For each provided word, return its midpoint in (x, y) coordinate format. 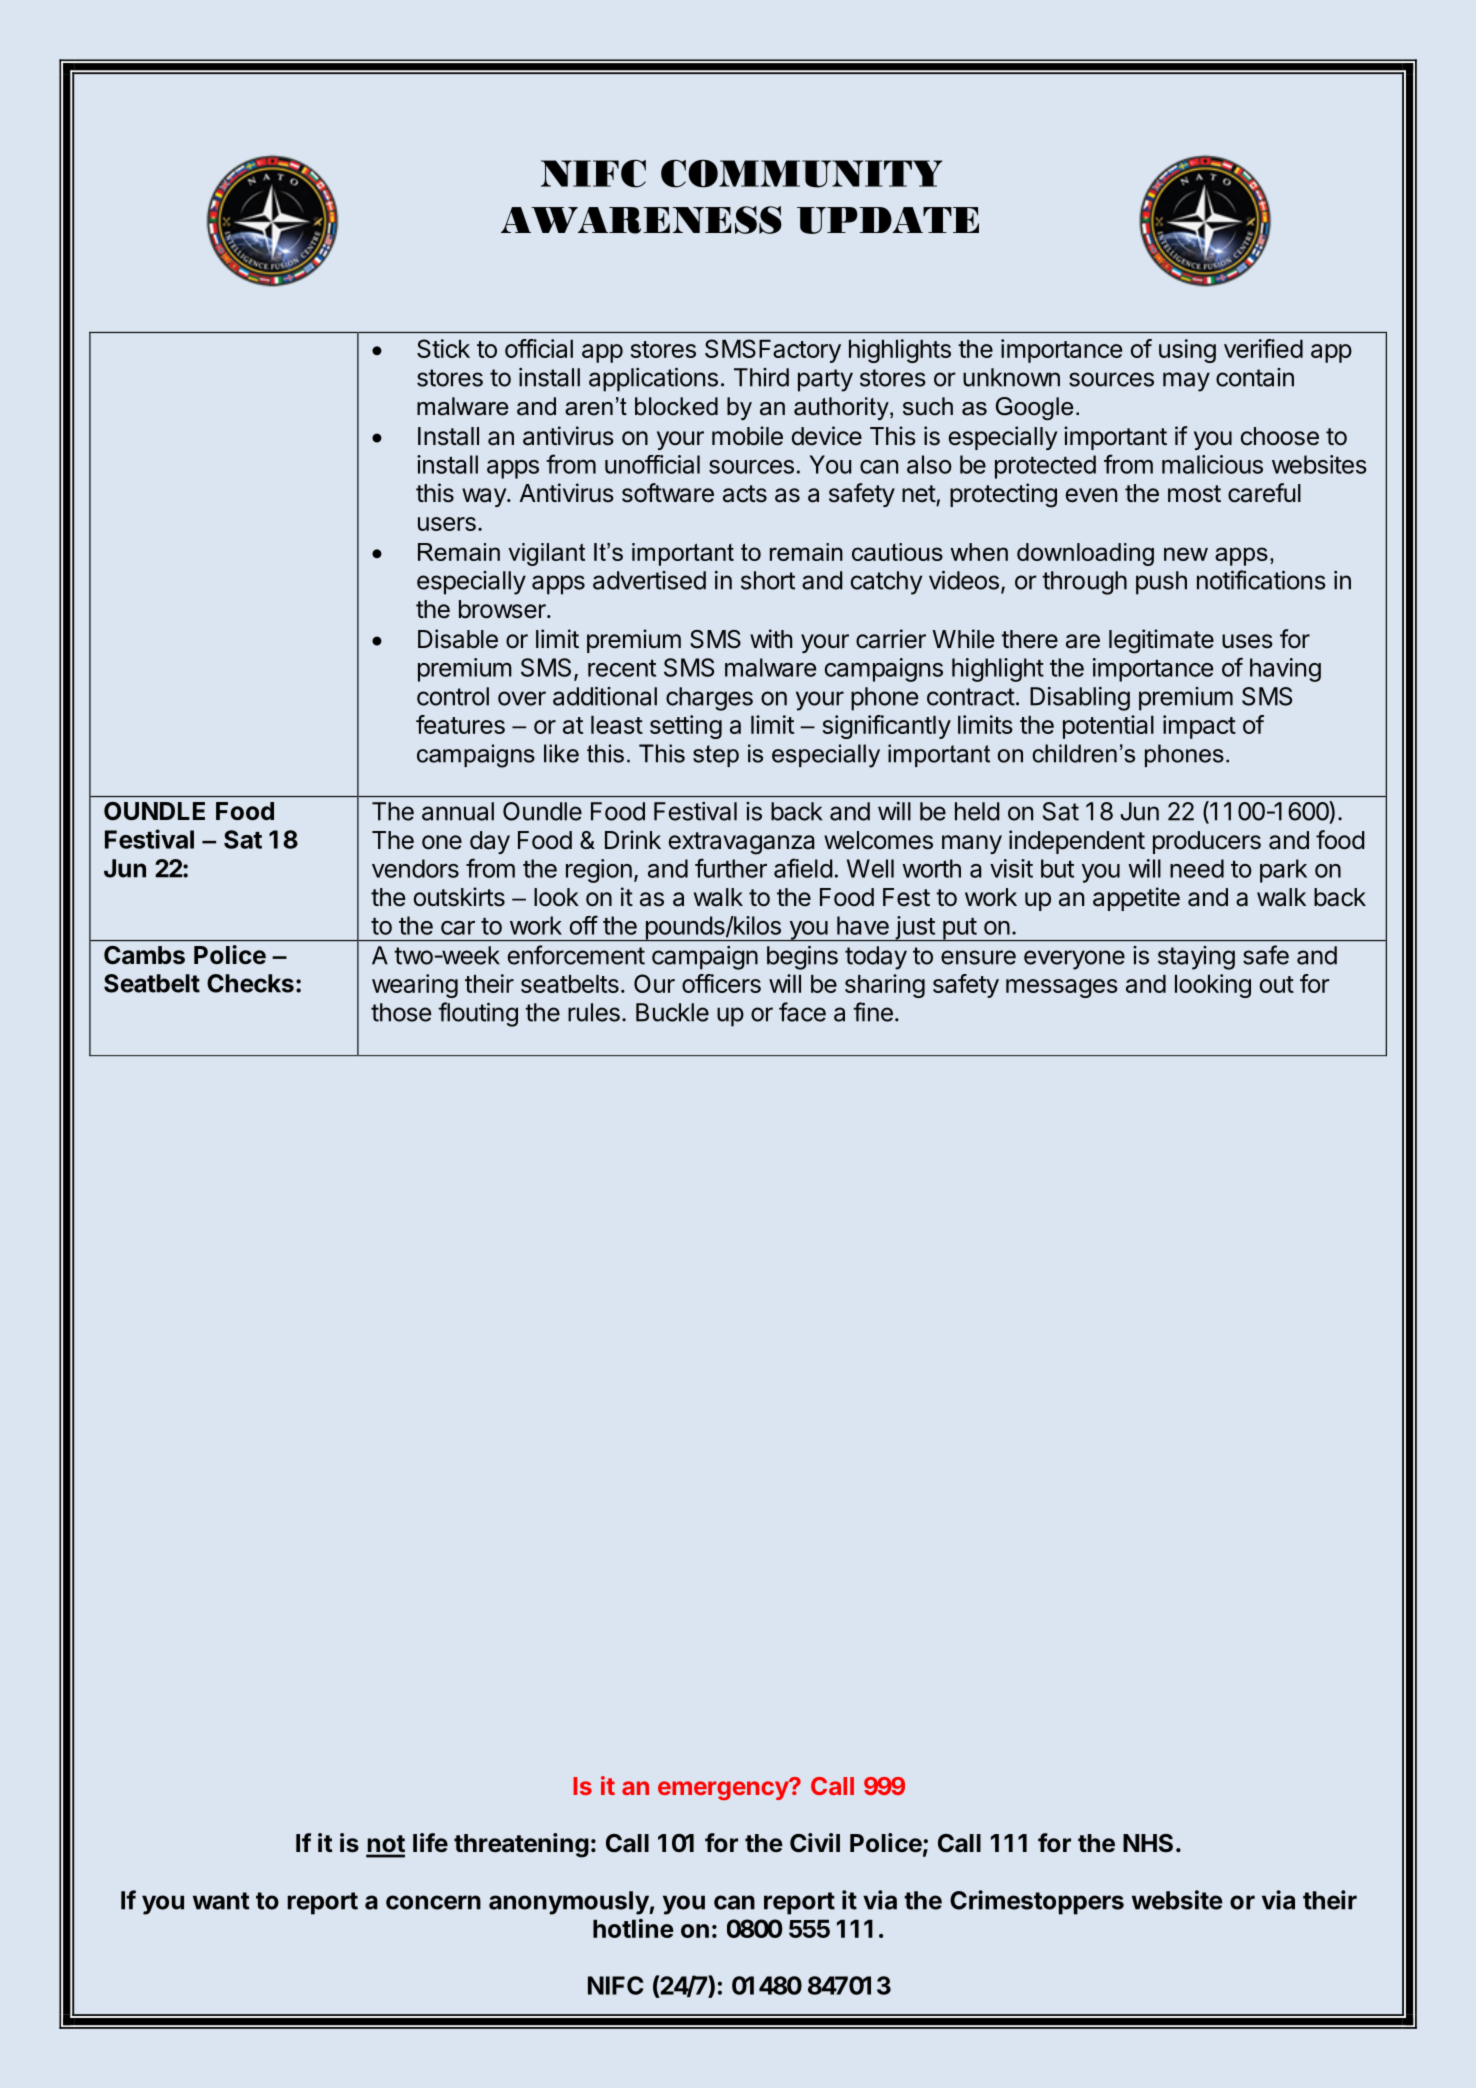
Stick (443, 348)
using (1187, 351)
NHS (1148, 1843)
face (802, 1012)
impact (1199, 727)
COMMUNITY (801, 173)
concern (433, 1902)
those (401, 1012)
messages (1062, 988)
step (716, 756)
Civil (815, 1842)
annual (458, 811)
